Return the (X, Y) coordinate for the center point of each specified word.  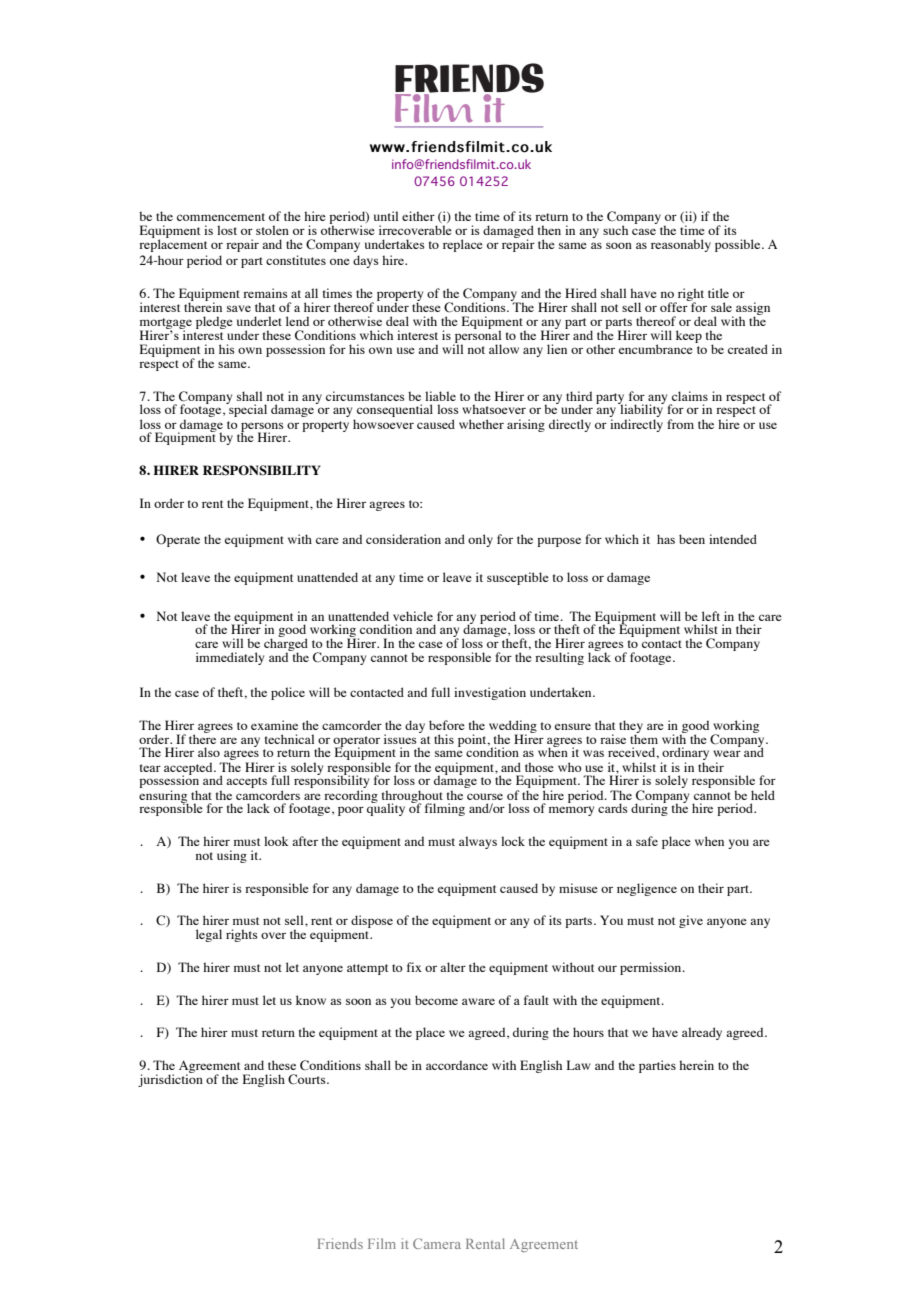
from (680, 424)
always (478, 842)
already (702, 1033)
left (711, 616)
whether (481, 424)
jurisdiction (170, 1079)
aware (478, 1001)
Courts (308, 1079)
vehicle (413, 616)
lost (227, 230)
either (418, 216)
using (232, 856)
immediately (230, 658)
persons (262, 428)
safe (647, 841)
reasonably (681, 245)
